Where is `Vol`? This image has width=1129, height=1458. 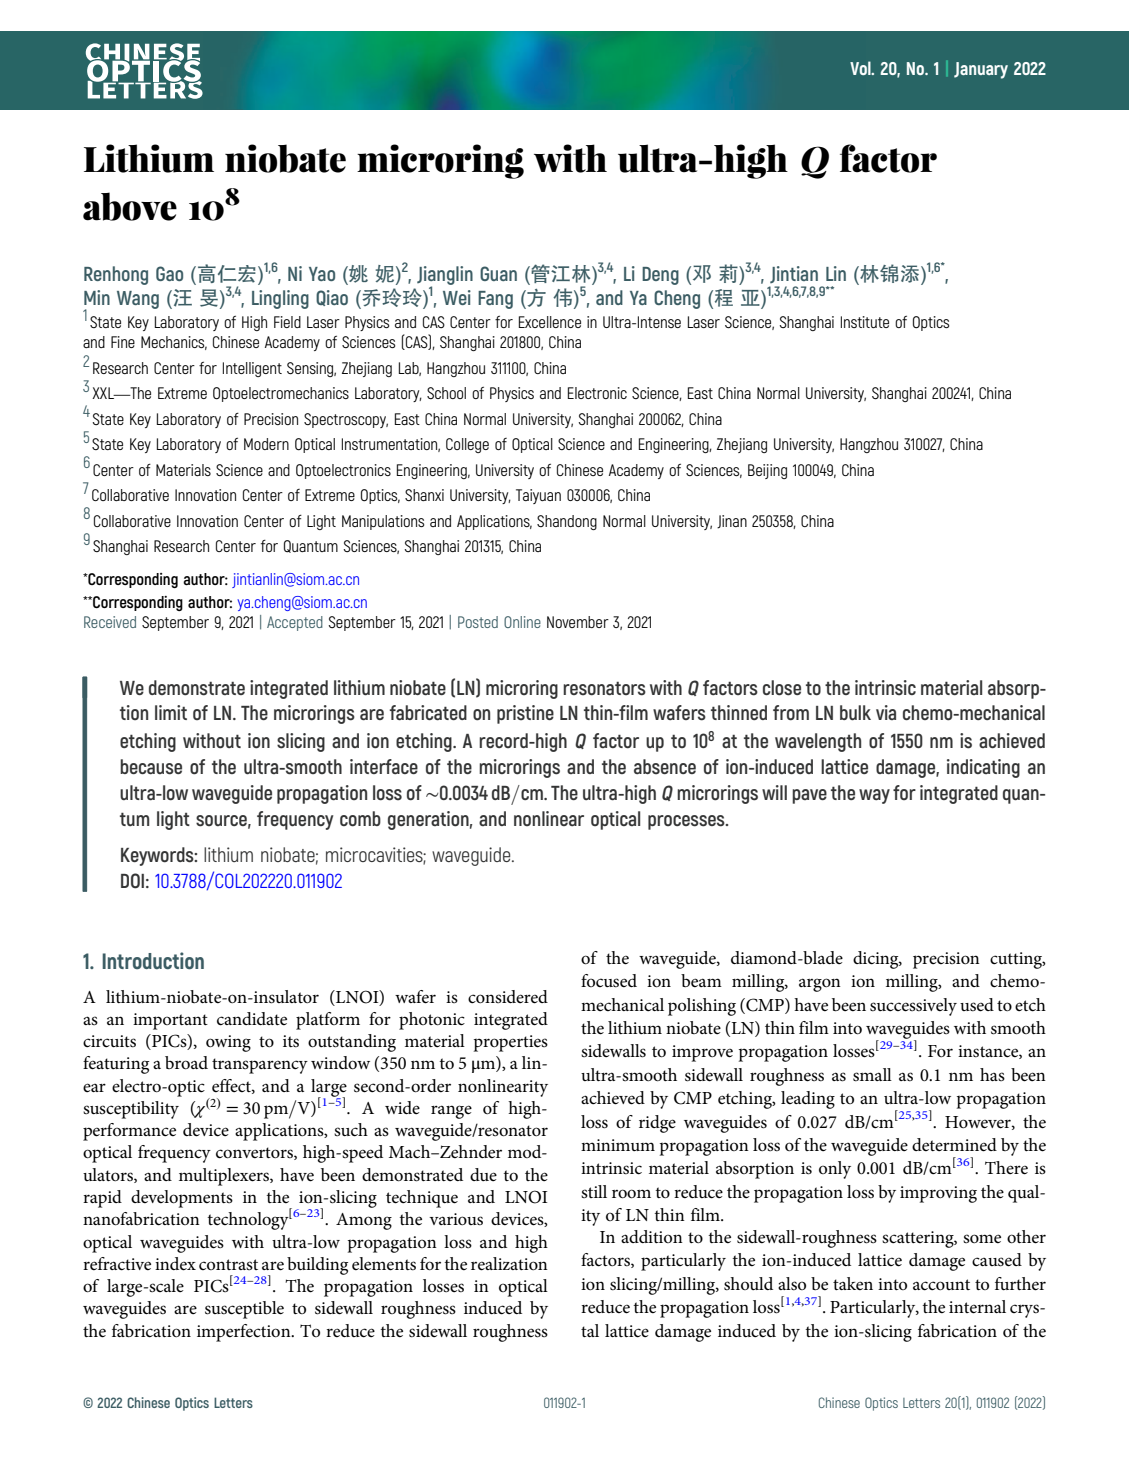
Vol is located at coordinates (861, 68).
